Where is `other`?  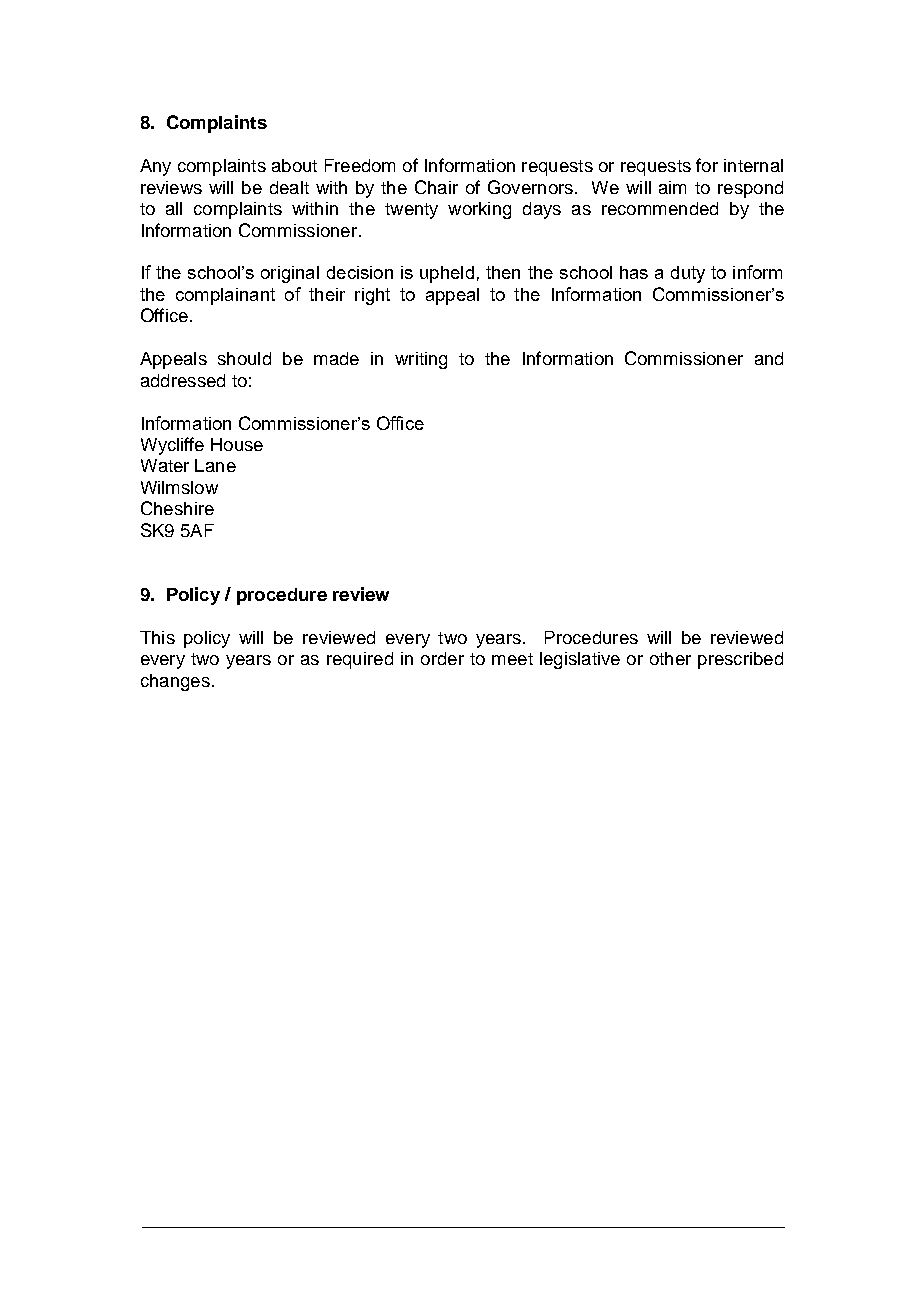 other is located at coordinates (670, 658).
